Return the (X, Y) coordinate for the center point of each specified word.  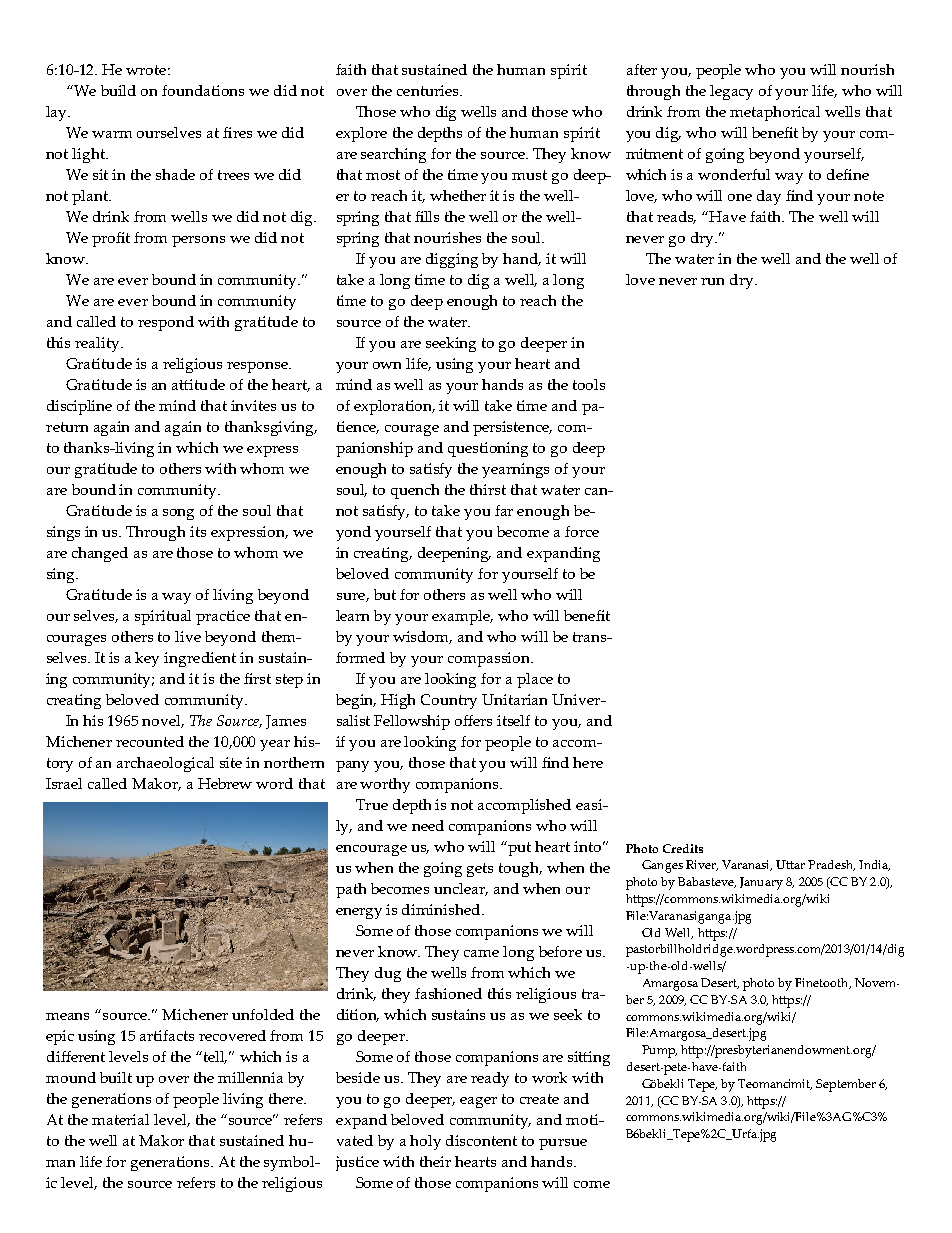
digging (452, 260)
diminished (442, 909)
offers (473, 720)
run (712, 281)
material (120, 1119)
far (504, 510)
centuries (429, 90)
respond (166, 323)
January (761, 883)
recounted (150, 741)
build (118, 90)
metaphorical (775, 113)
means (67, 1016)
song (178, 514)
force (582, 531)
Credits (683, 848)
